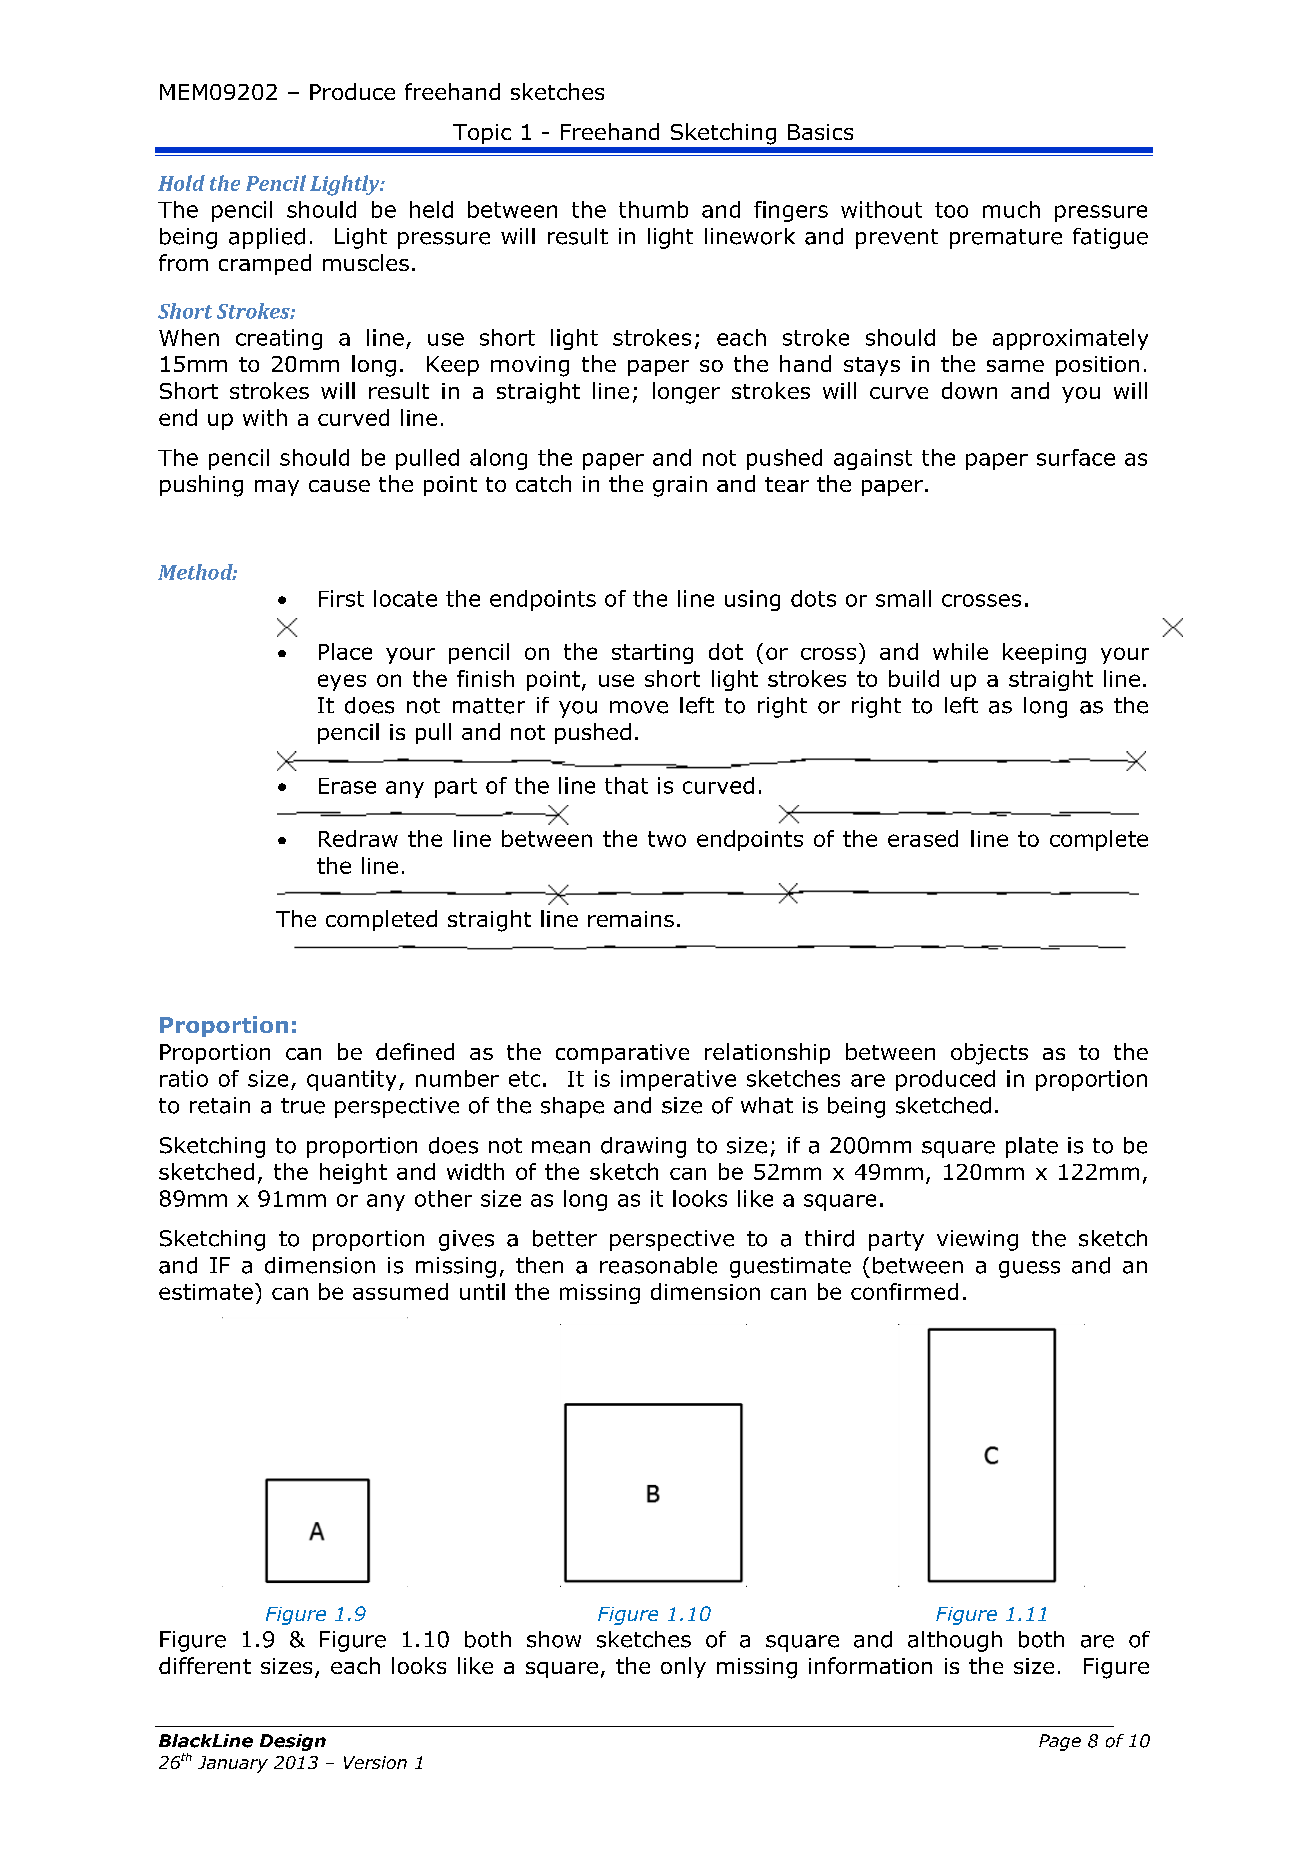  I want to click on Page, so click(1060, 1742).
